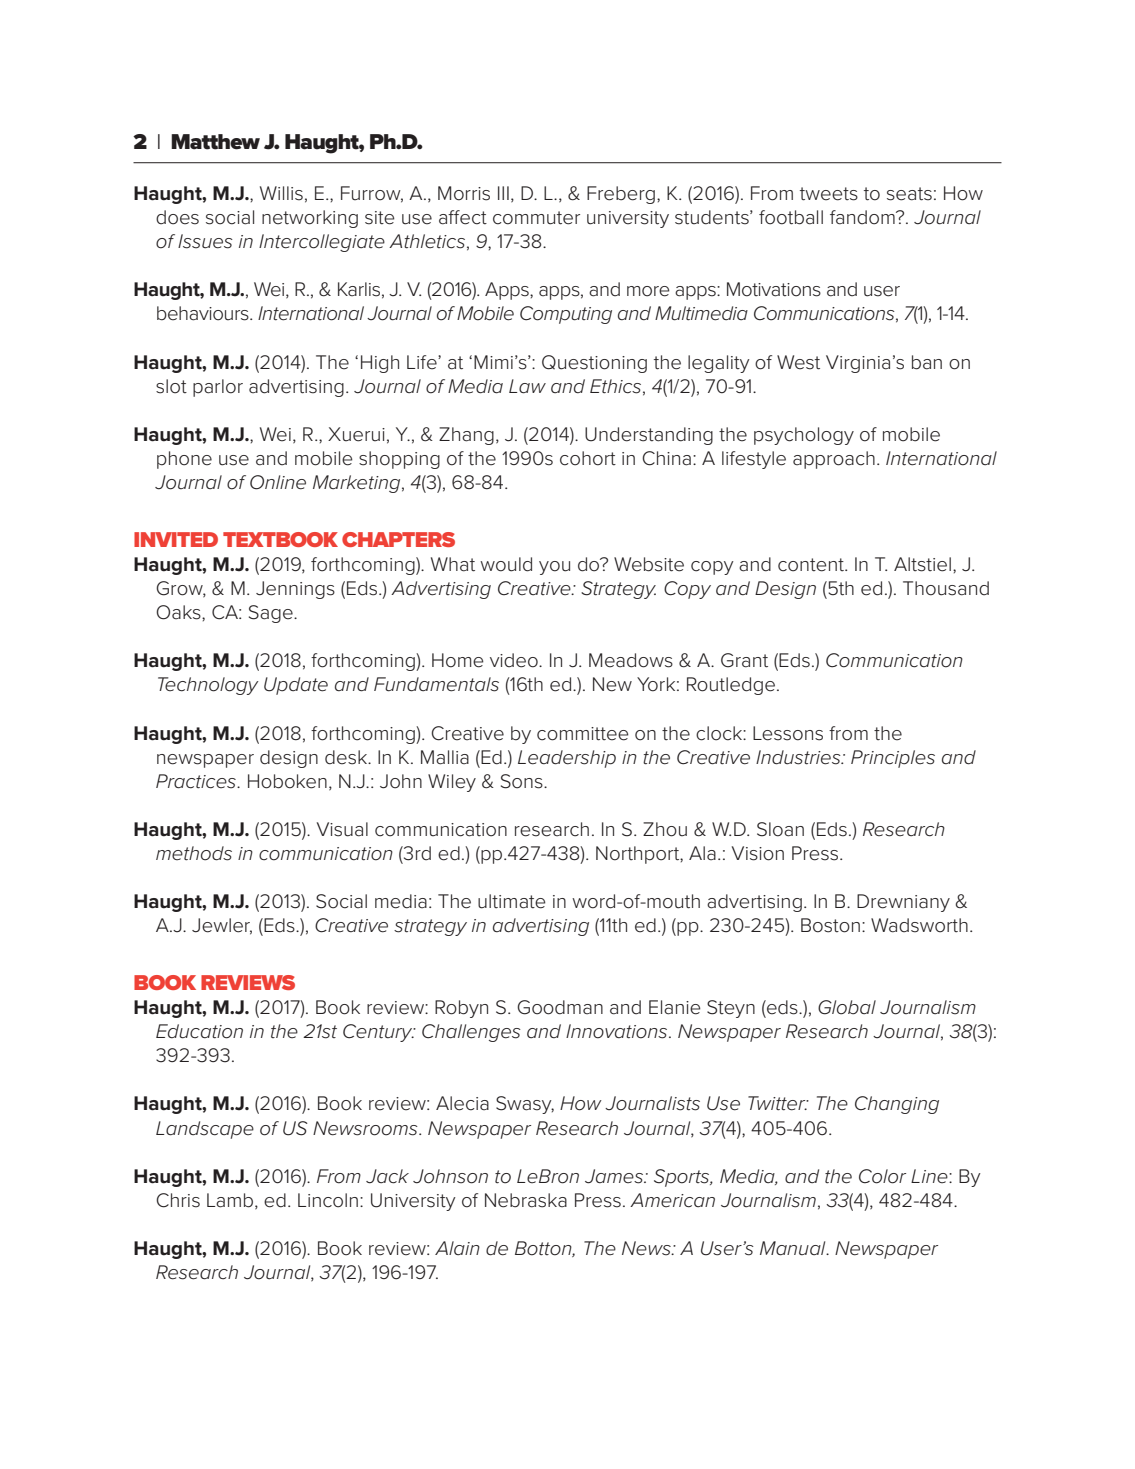 The image size is (1135, 1469). Describe the element at coordinates (176, 539) in the image. I see `INVITED` at that location.
